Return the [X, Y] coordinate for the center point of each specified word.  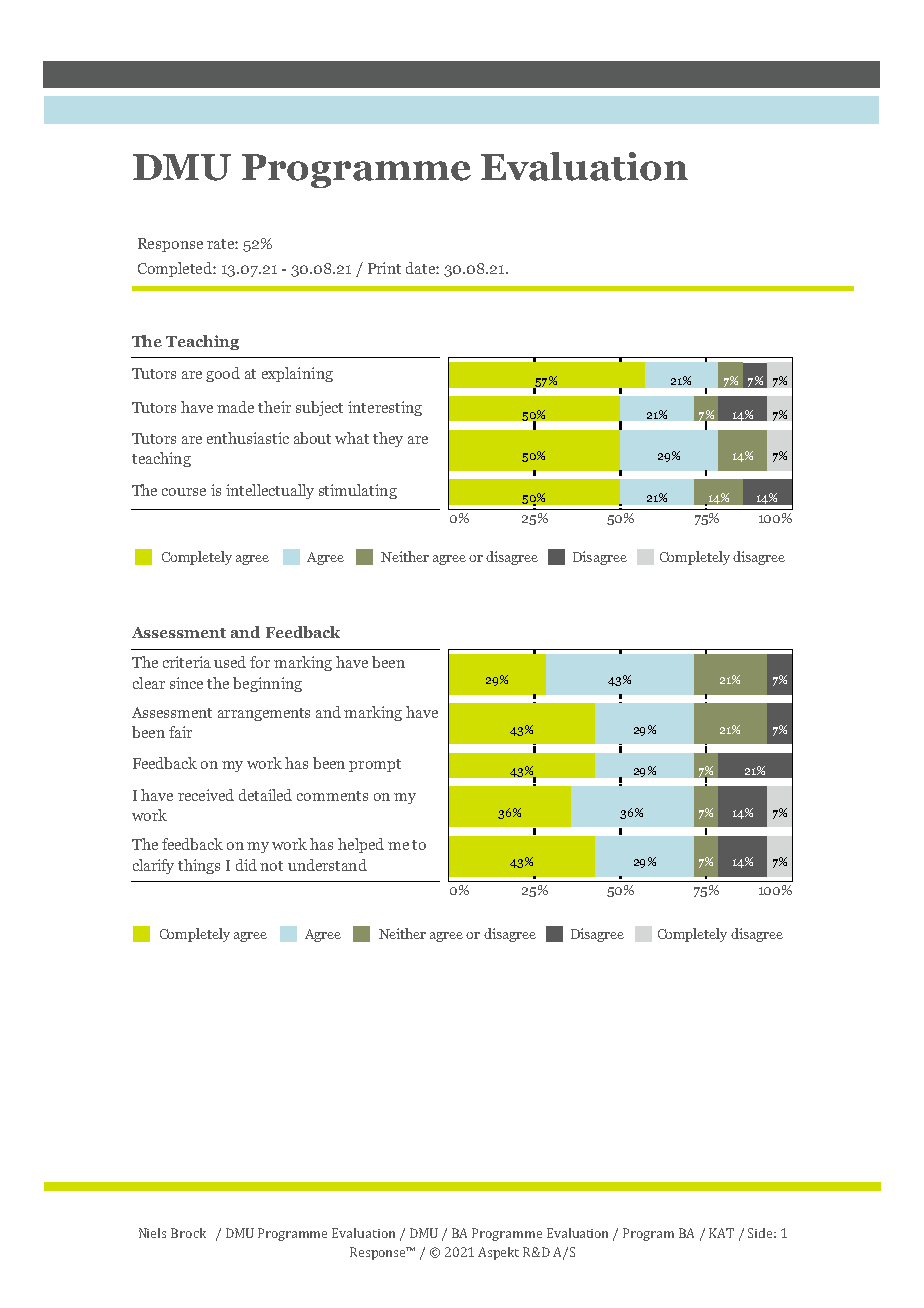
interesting [385, 408]
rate [221, 244]
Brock [188, 1233]
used [230, 662]
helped [361, 845]
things [199, 866]
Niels [152, 1233]
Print [384, 268]
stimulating [358, 491]
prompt [375, 765]
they [388, 439]
